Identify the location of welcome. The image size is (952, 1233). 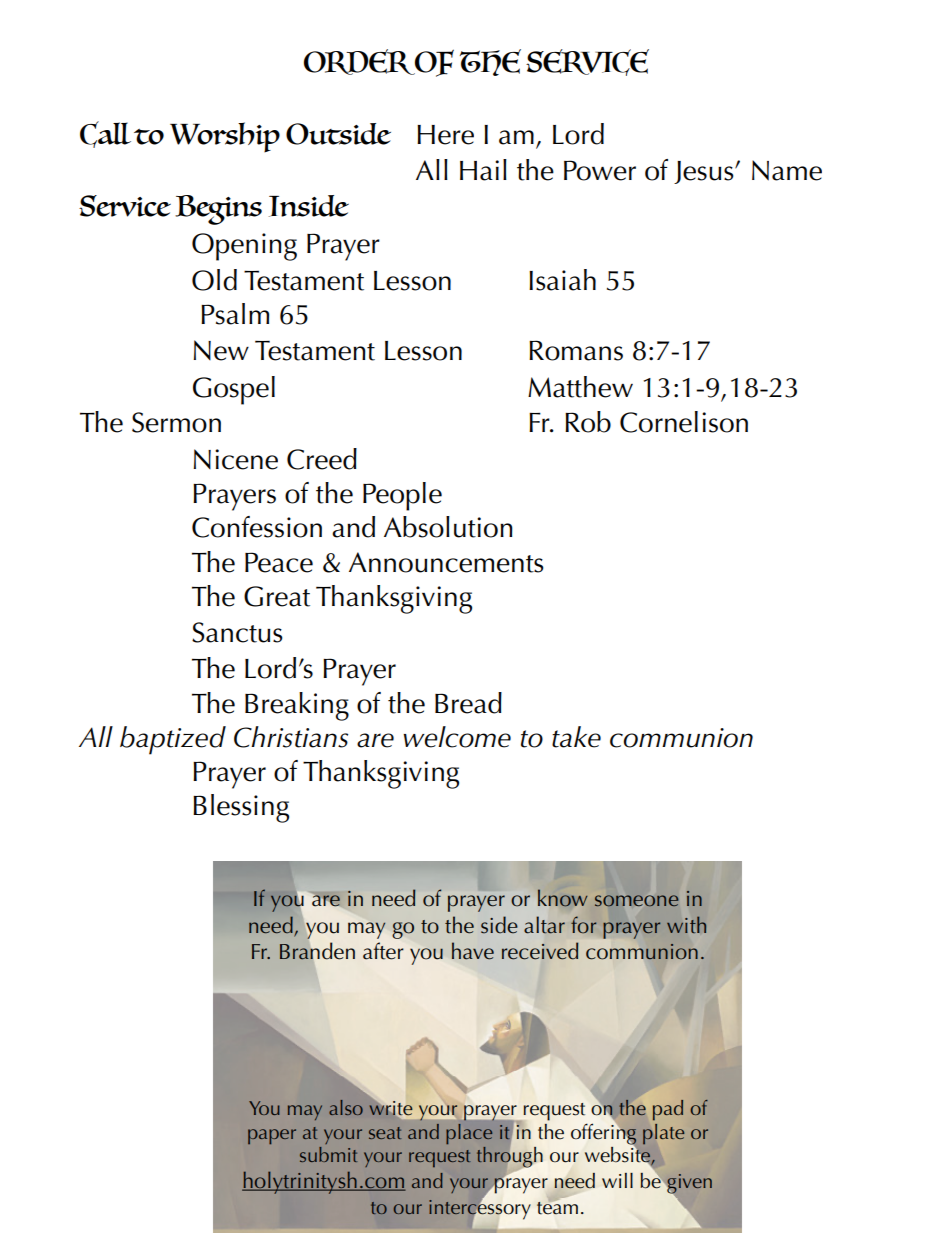
(457, 737).
